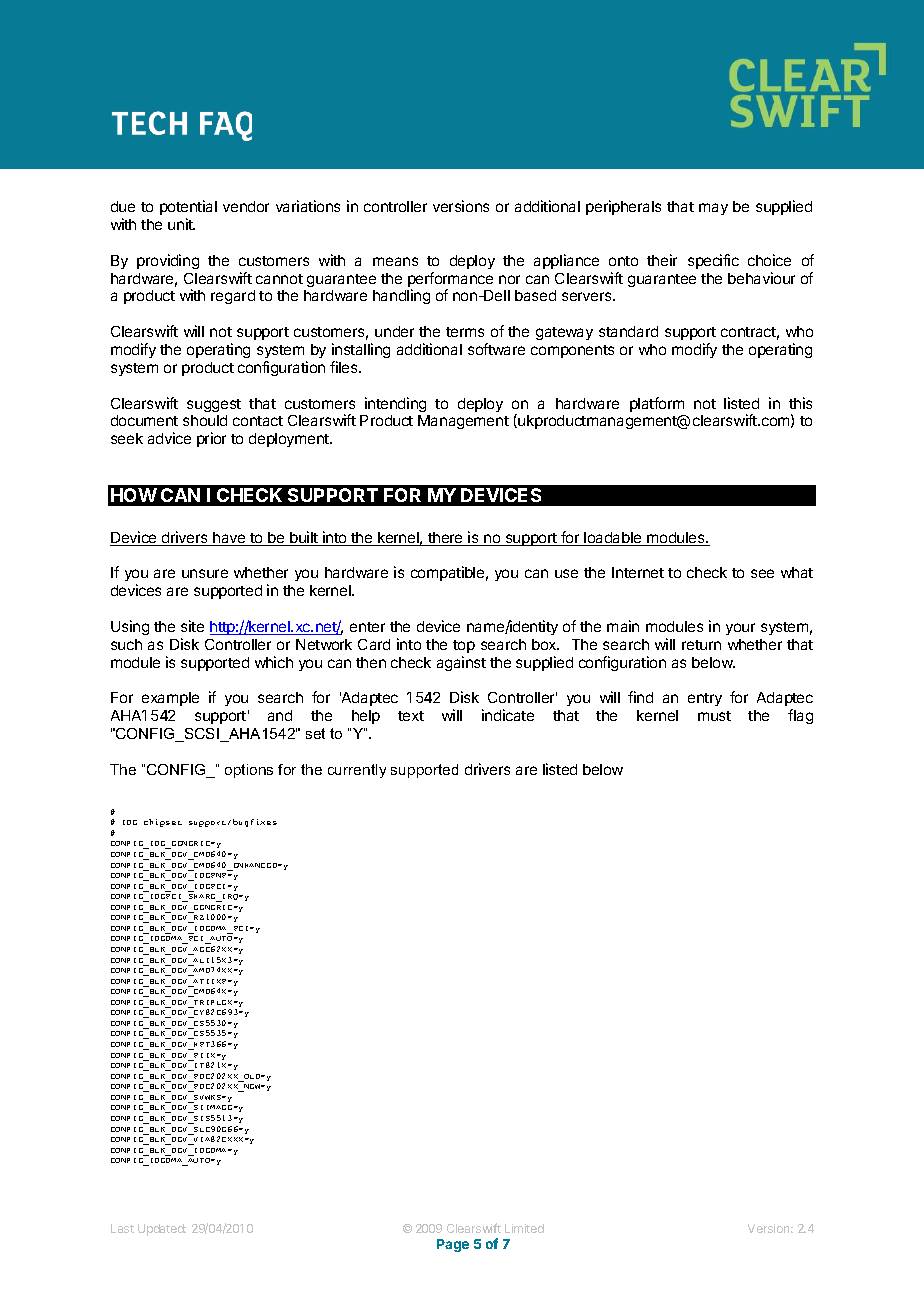 The height and width of the screenshot is (1308, 924). I want to click on example, so click(170, 699).
